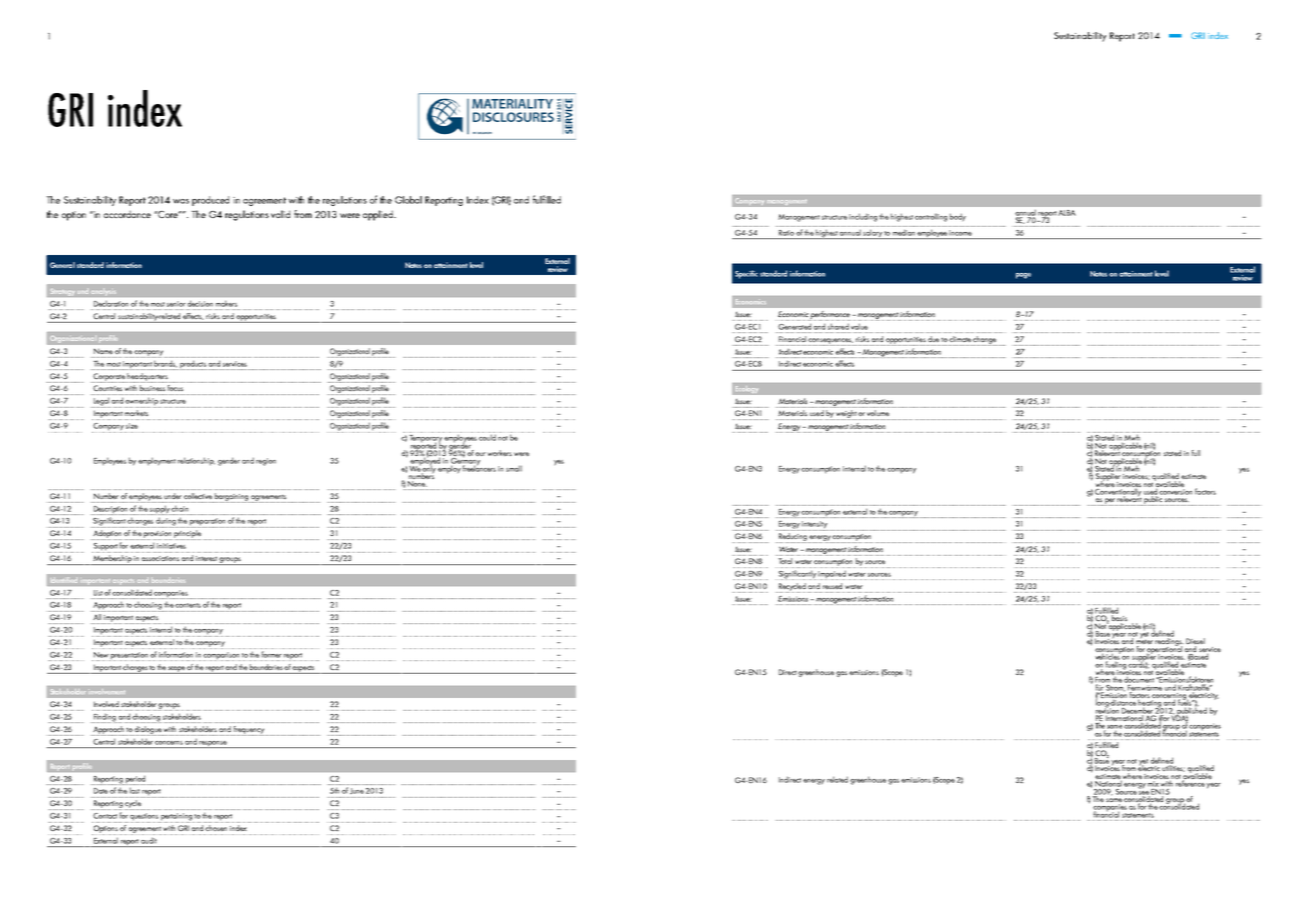  I want to click on June, so click(357, 791).
